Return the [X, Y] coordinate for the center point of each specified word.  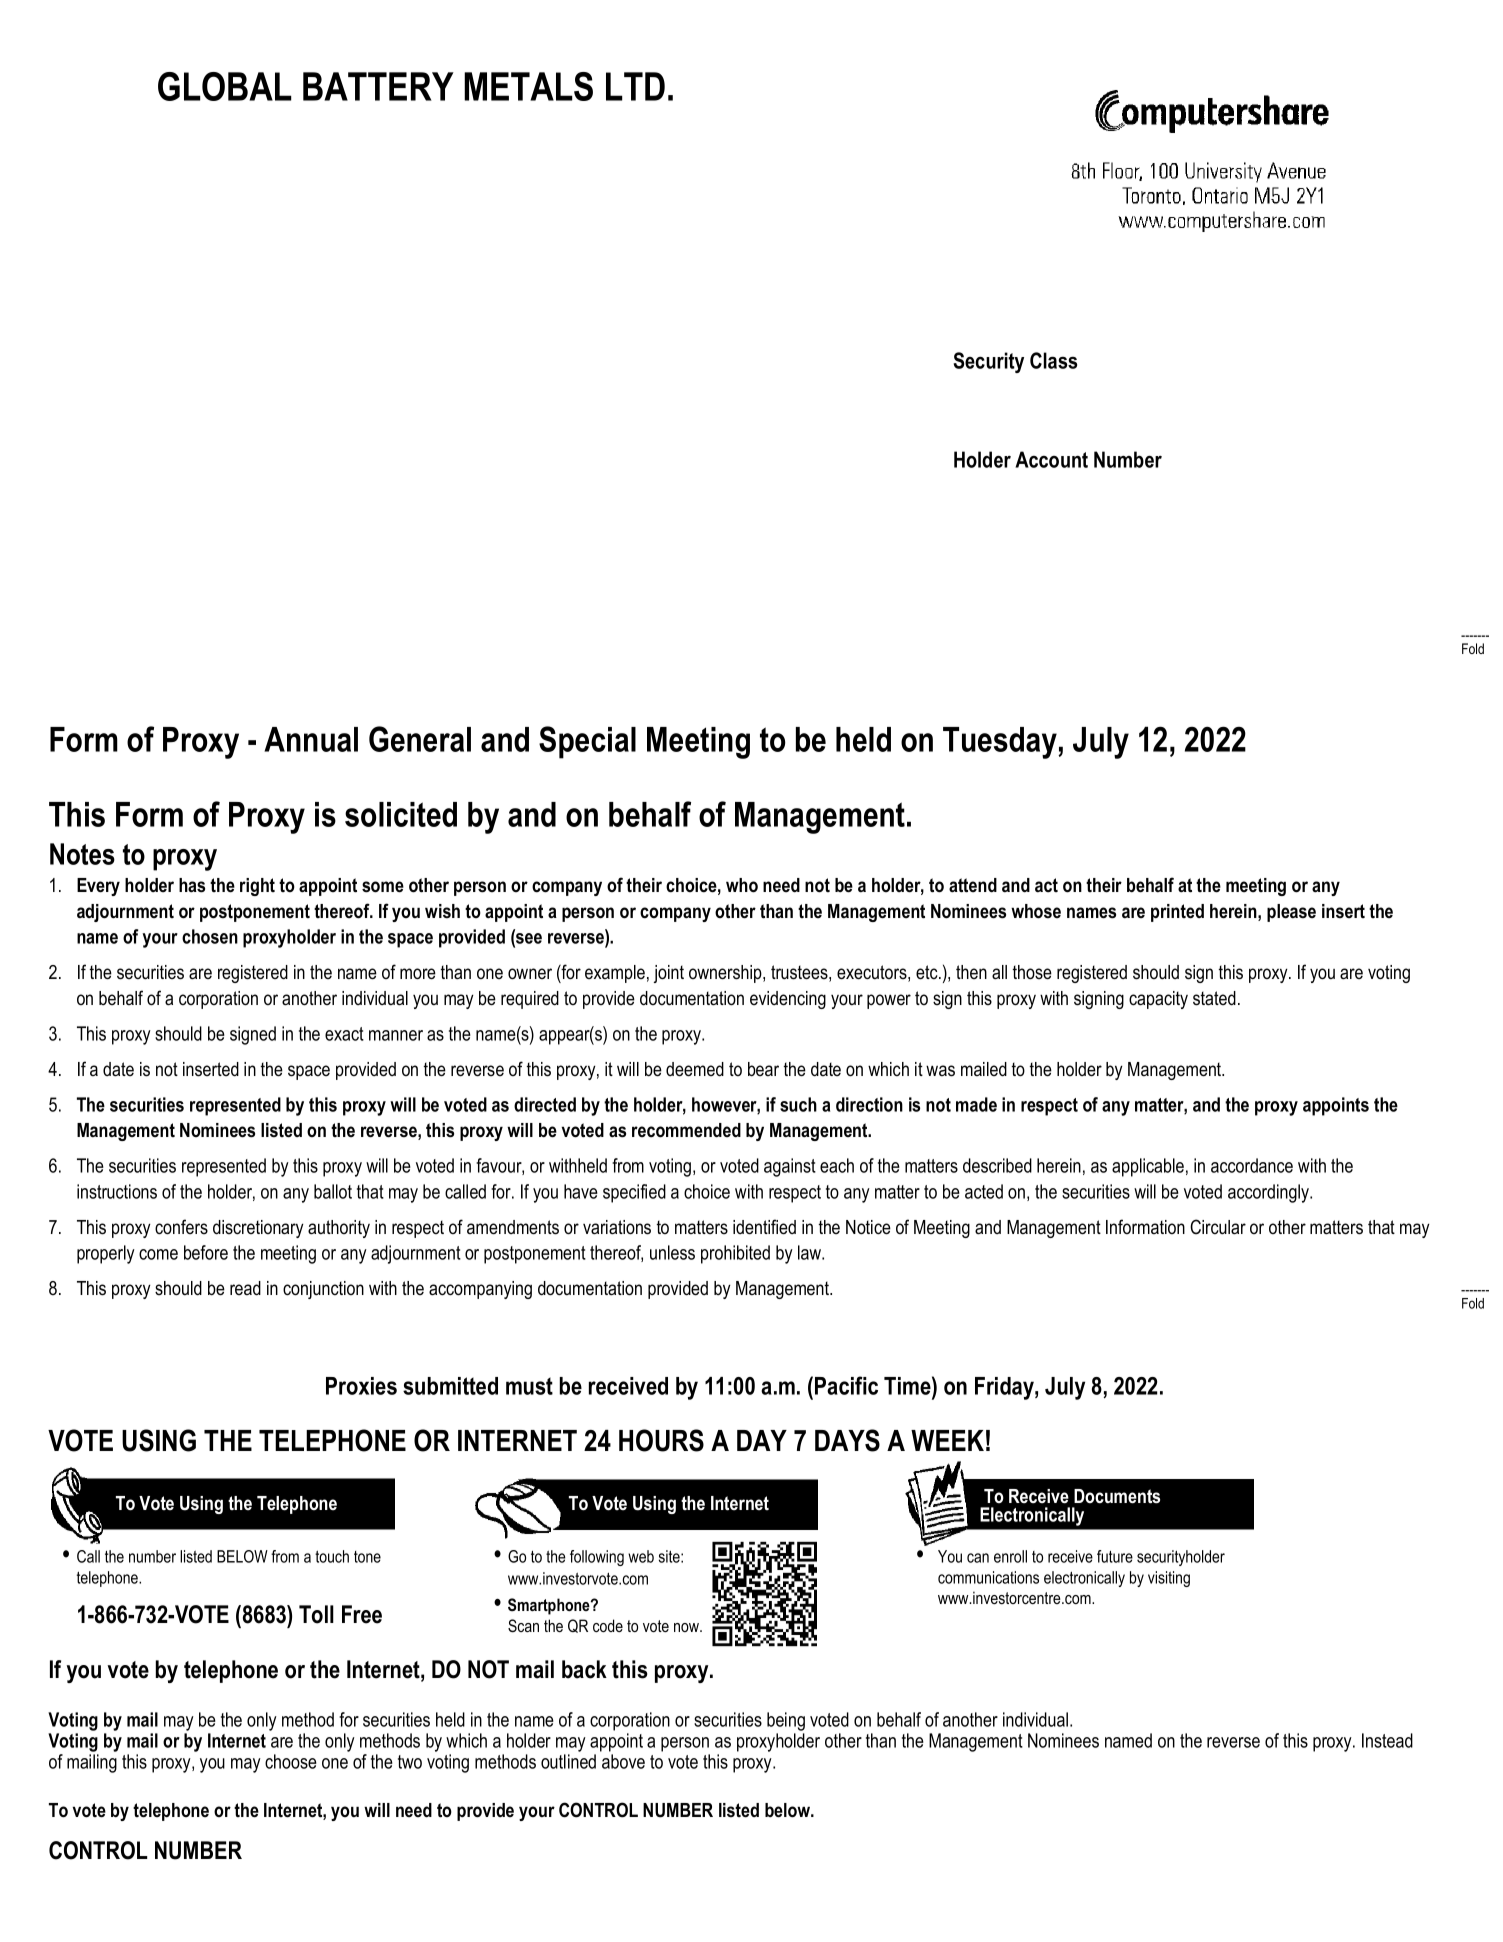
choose [291, 1761]
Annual [311, 739]
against [790, 1167]
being [786, 1721]
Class [1053, 360]
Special [587, 742]
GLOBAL [225, 86]
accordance [1252, 1165]
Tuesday [1001, 743]
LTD [635, 86]
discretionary [258, 1229]
